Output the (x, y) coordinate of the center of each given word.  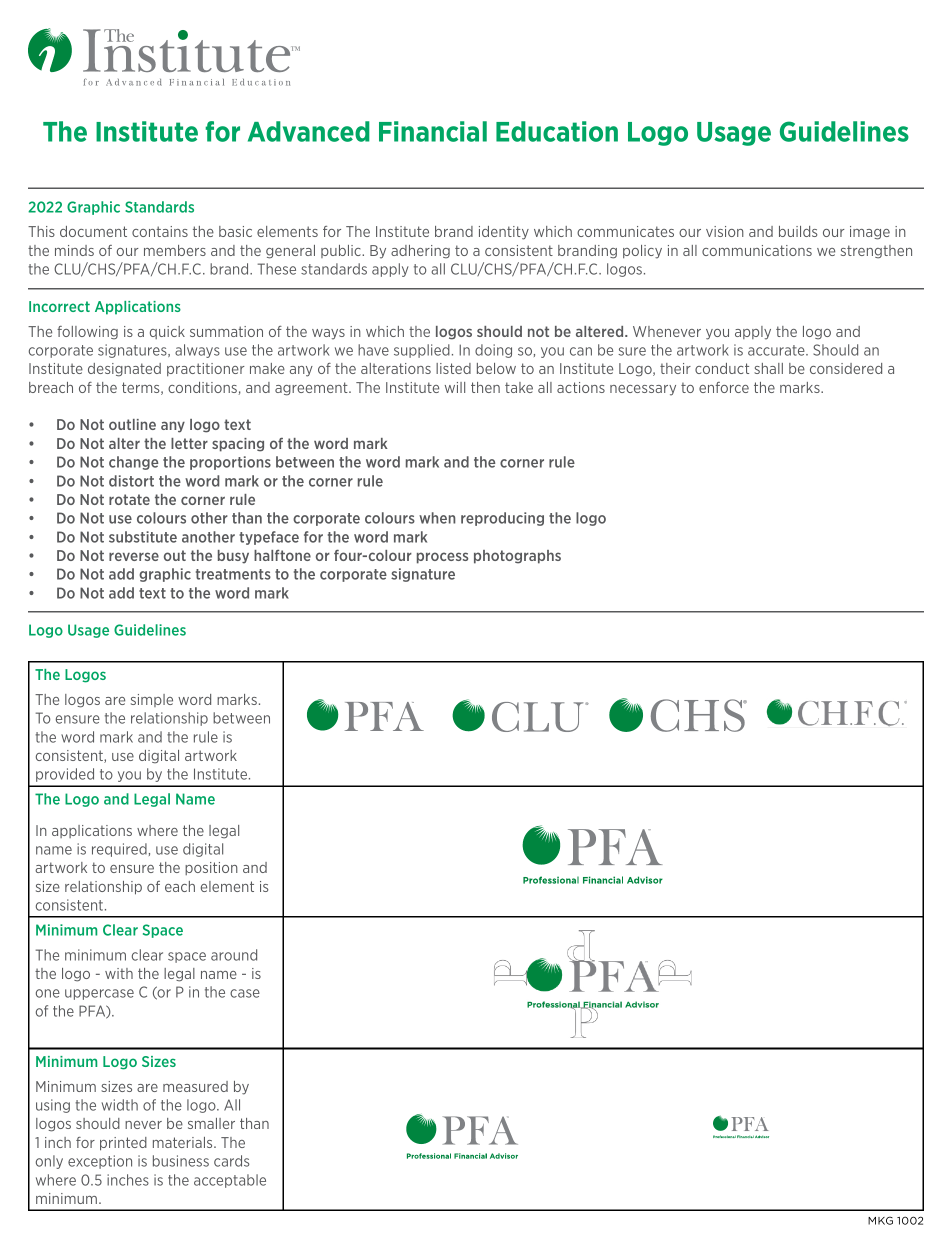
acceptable (230, 1181)
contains (160, 231)
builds (798, 231)
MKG (880, 1220)
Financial (433, 131)
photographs (517, 557)
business (181, 1161)
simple (152, 700)
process (442, 558)
